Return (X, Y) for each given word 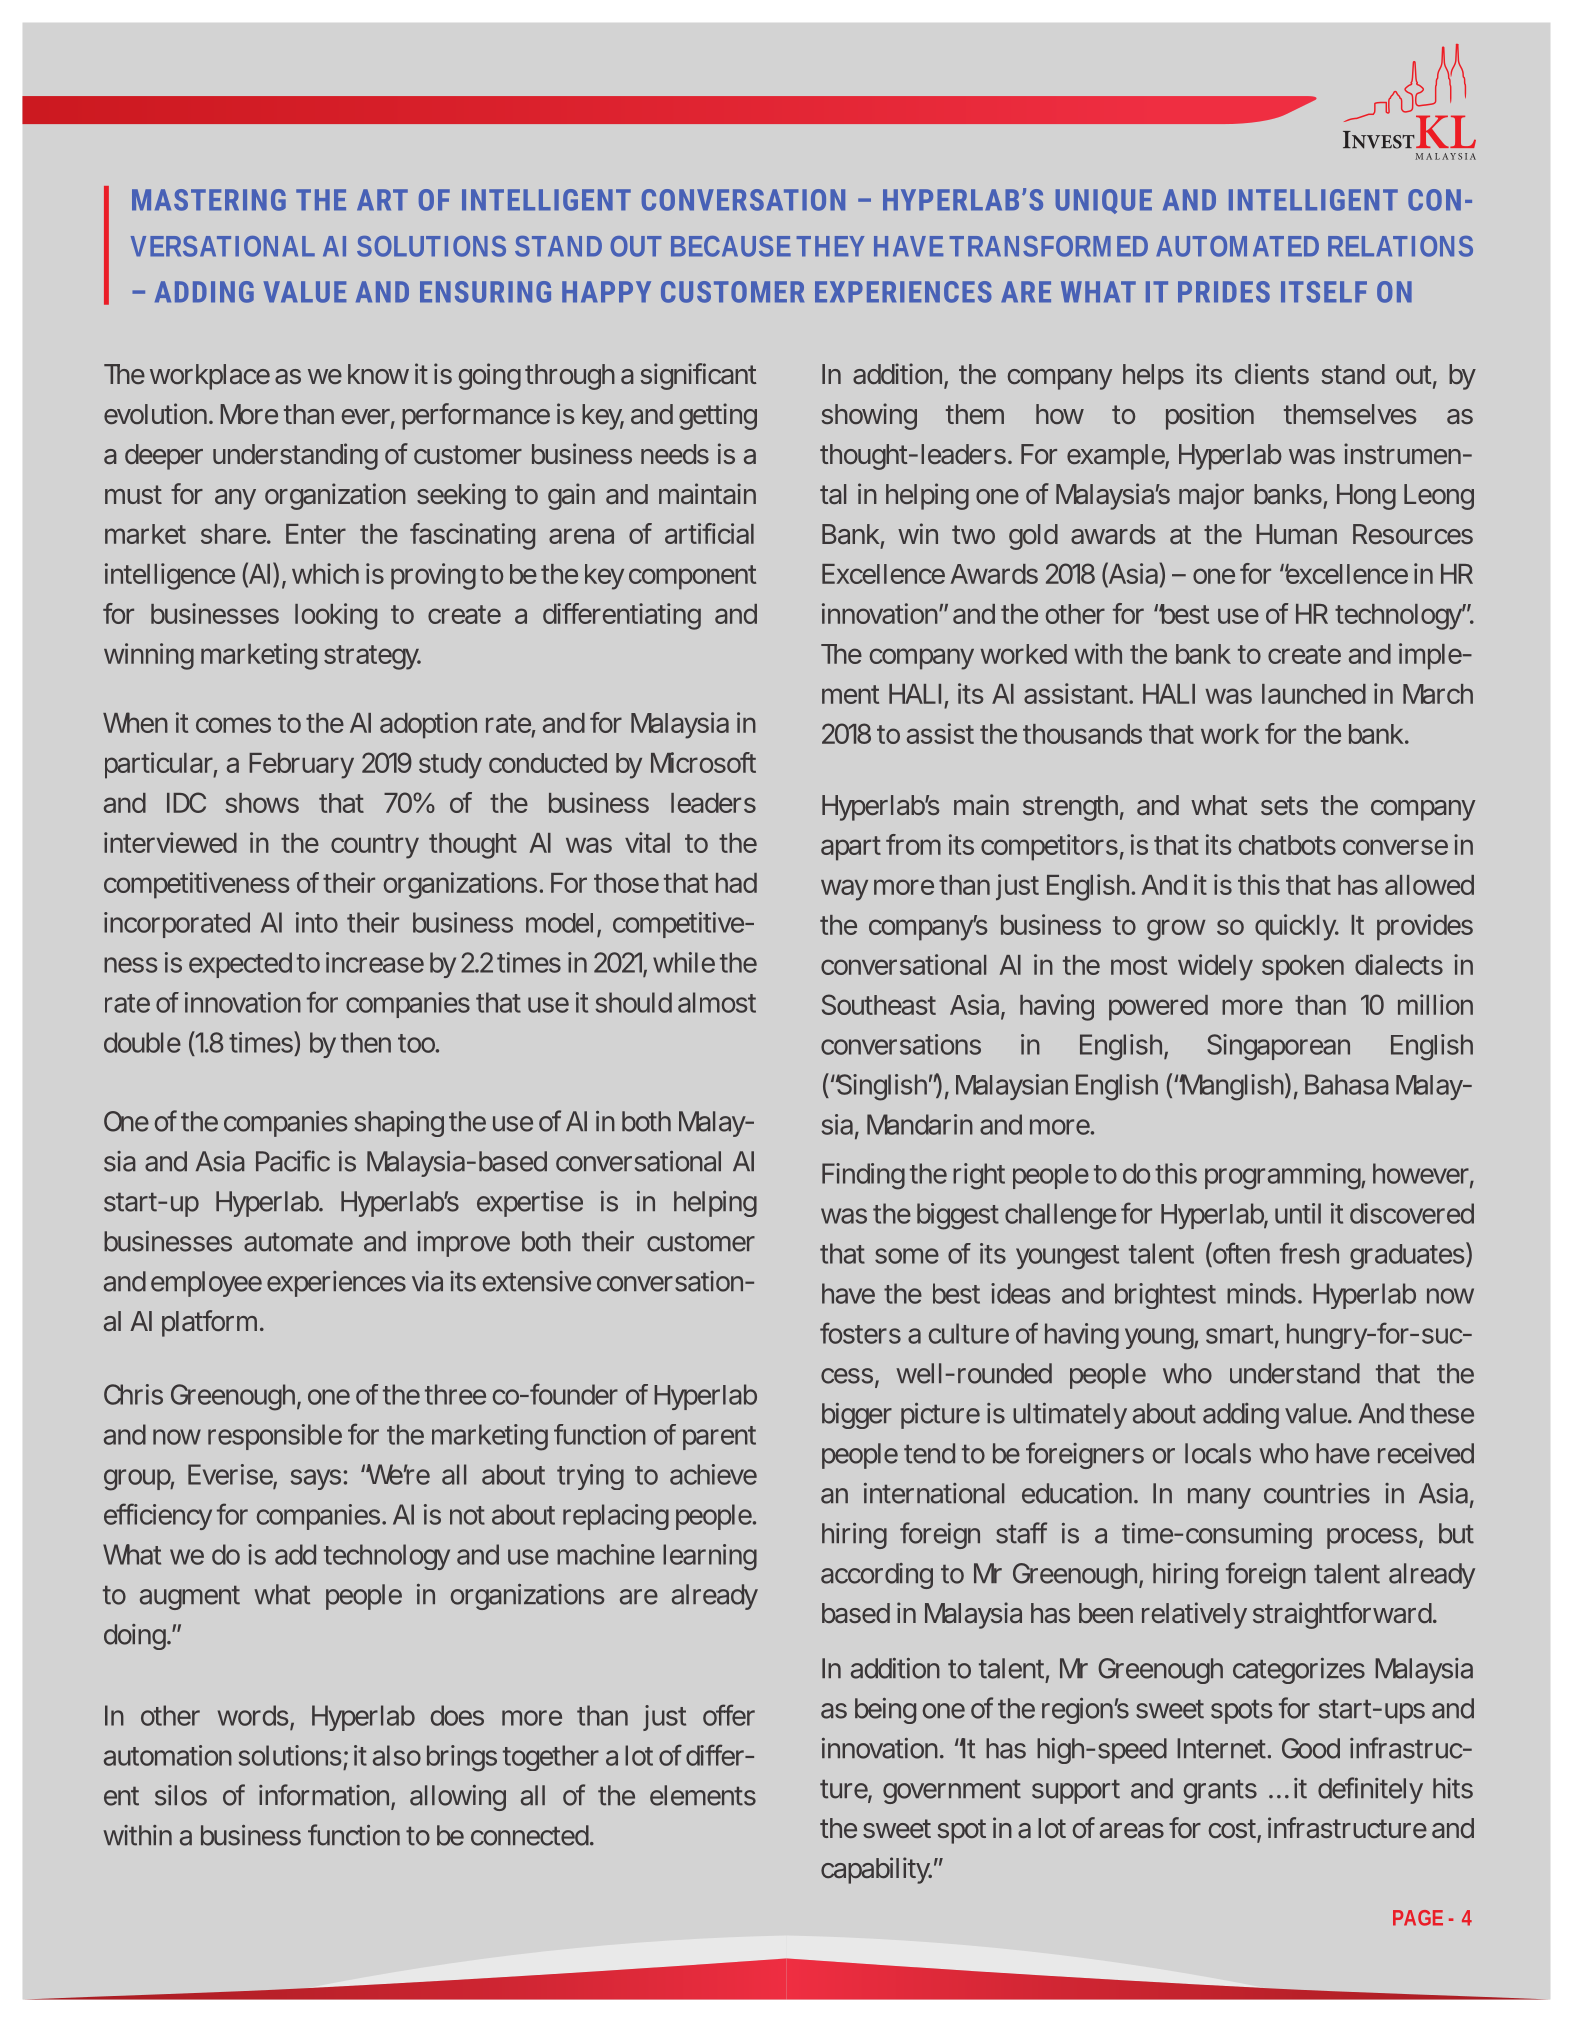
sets (1284, 805)
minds (1261, 1293)
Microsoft (703, 762)
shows (262, 803)
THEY (830, 246)
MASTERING (209, 200)
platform (209, 1323)
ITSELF (1324, 292)
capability (876, 1870)
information (324, 1795)
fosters (860, 1333)
